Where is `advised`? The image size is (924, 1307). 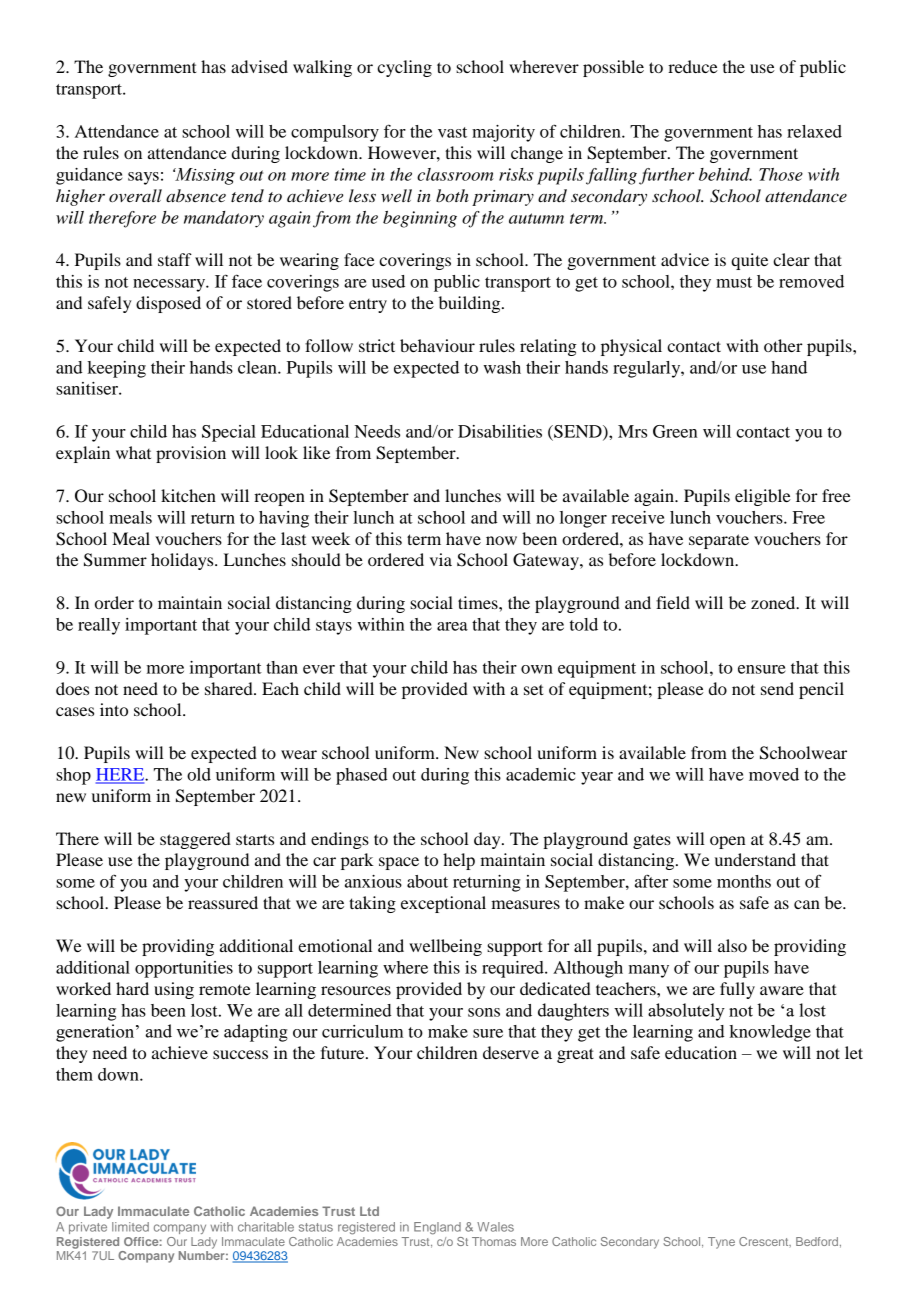
advised is located at coordinates (259, 66).
